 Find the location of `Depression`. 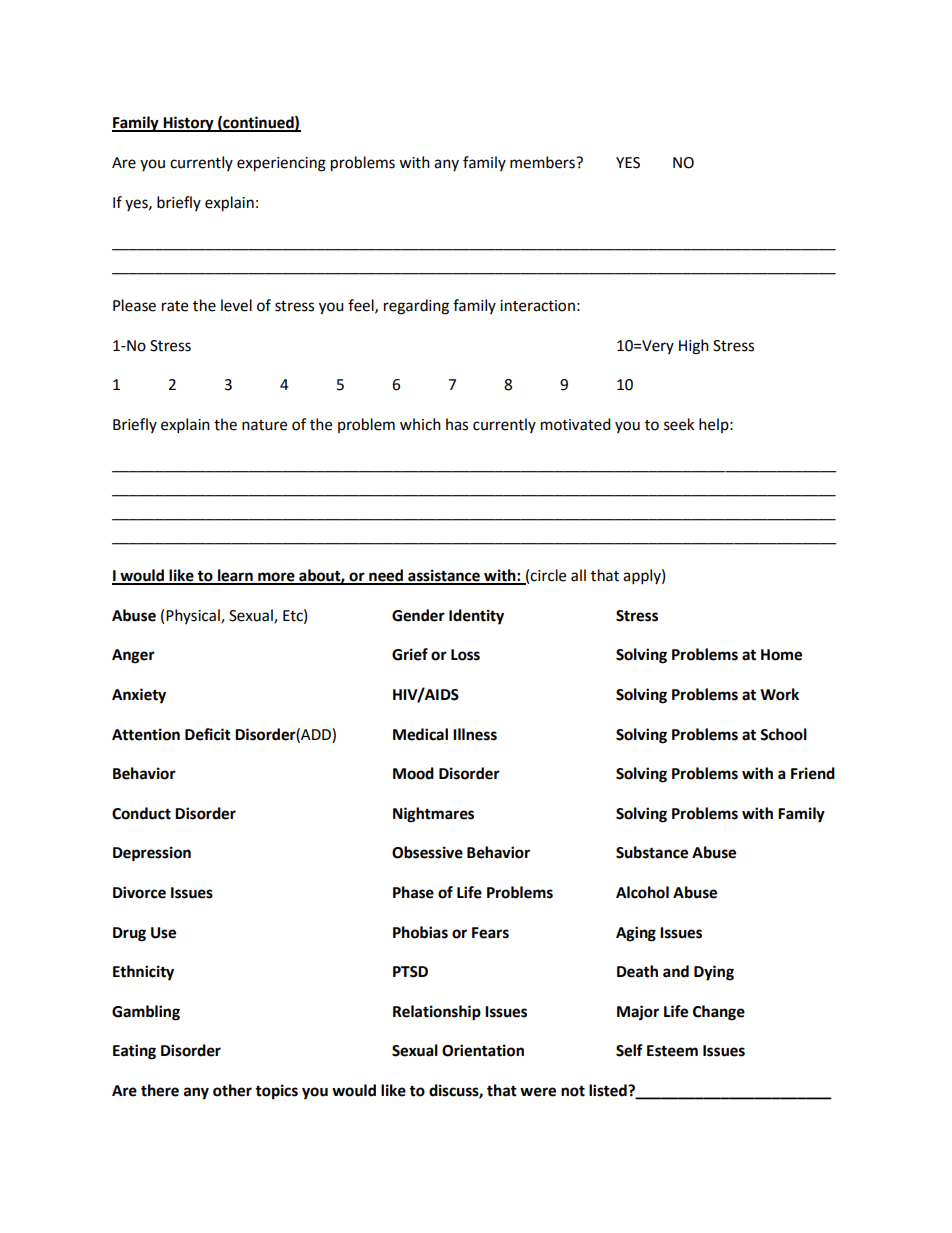

Depression is located at coordinates (152, 854).
